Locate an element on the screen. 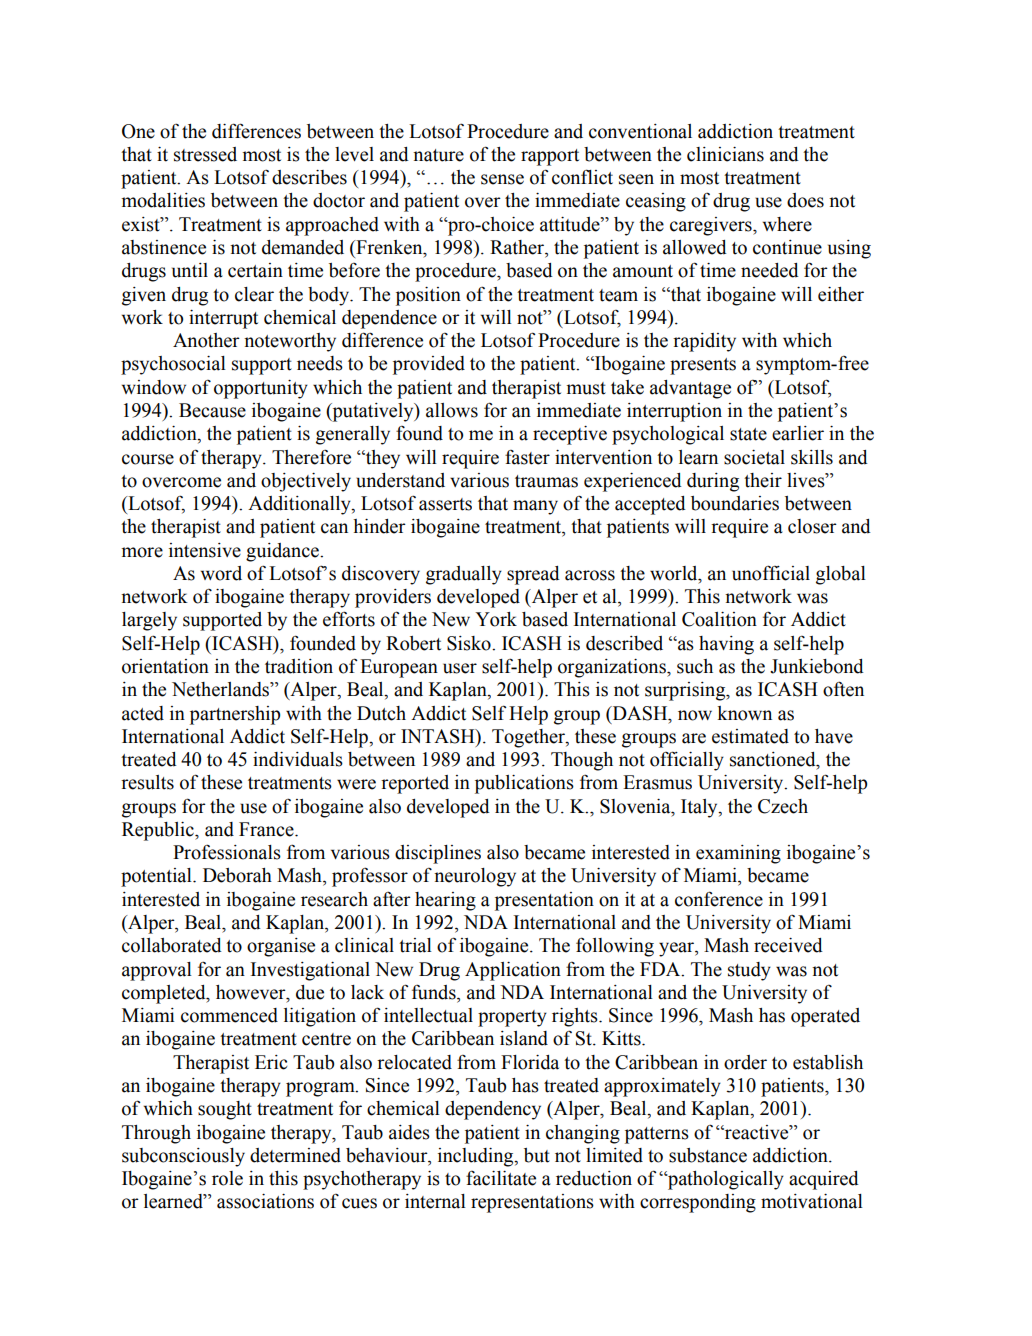 This screenshot has width=1032, height=1336. clinicians is located at coordinates (725, 154).
